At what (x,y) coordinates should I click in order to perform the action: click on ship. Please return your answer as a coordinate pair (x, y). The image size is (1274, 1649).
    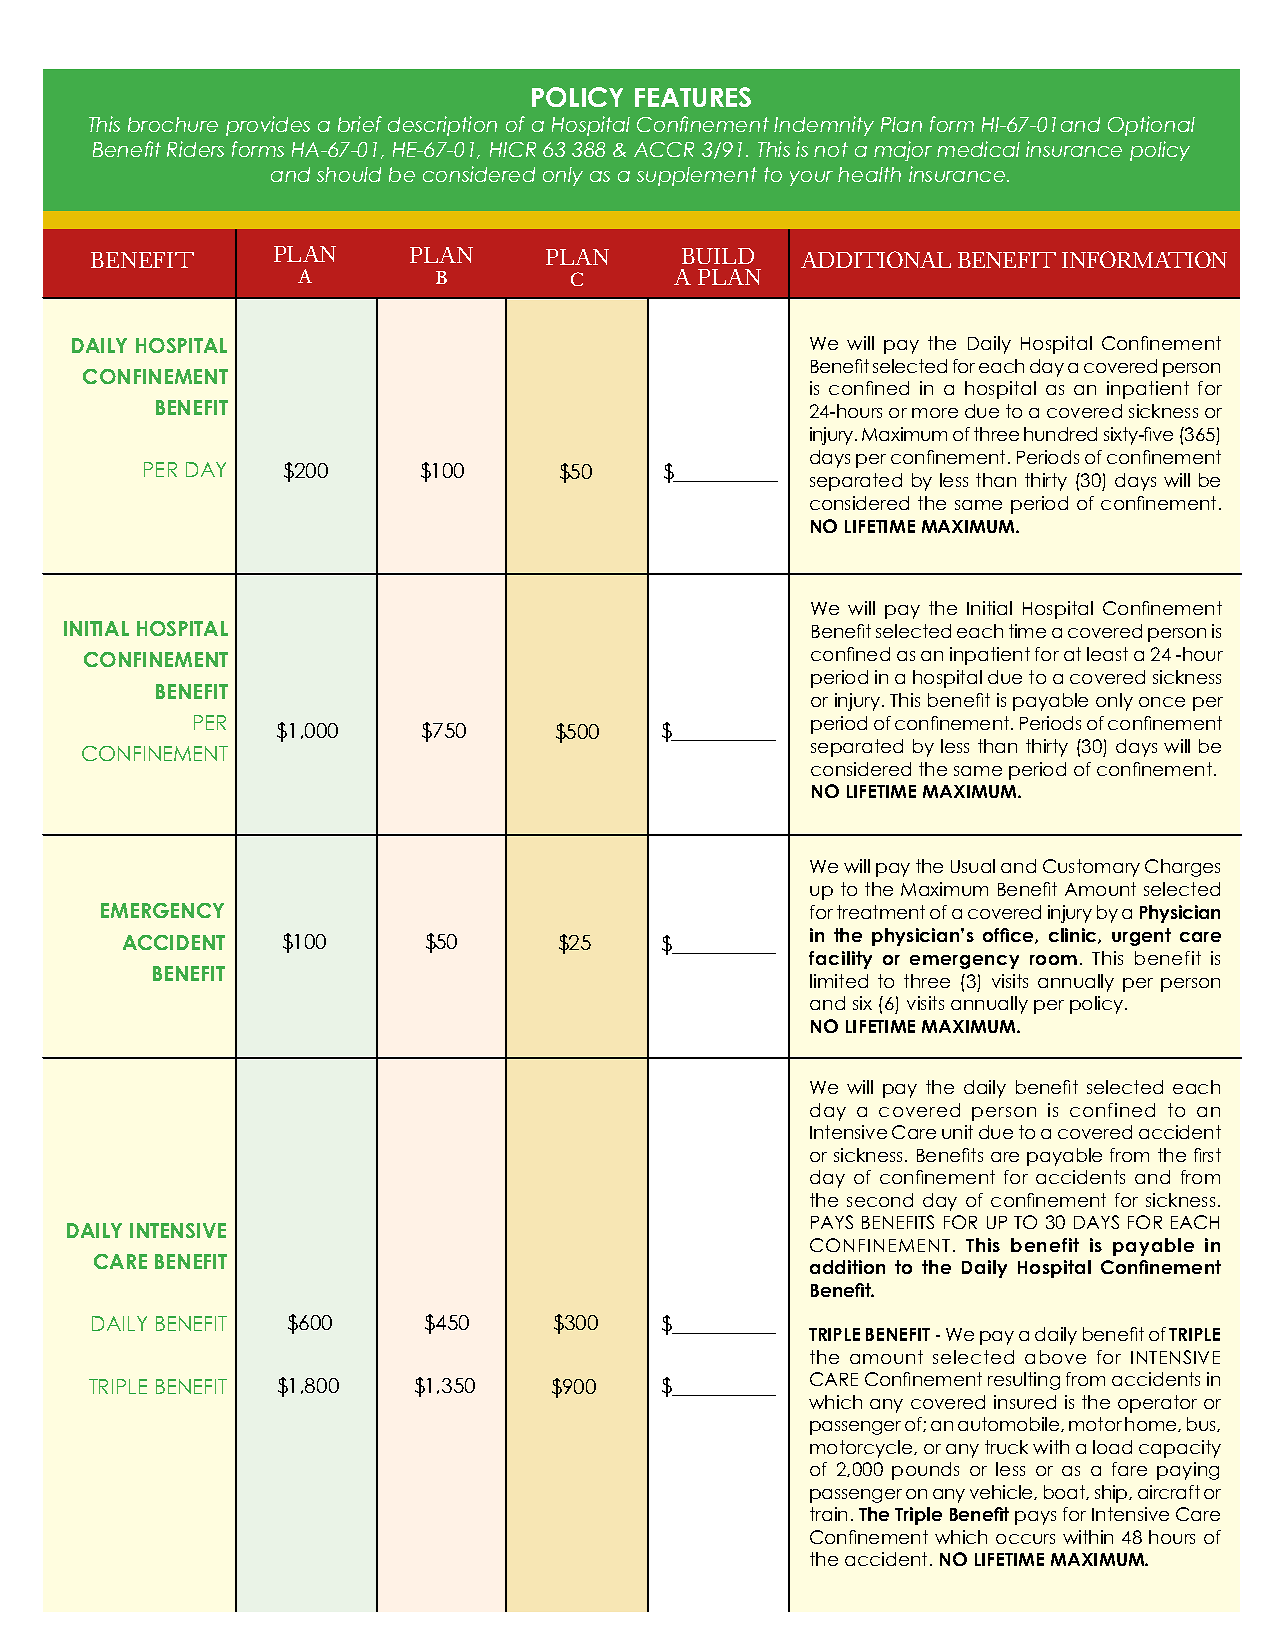
    Looking at the image, I should click on (1112, 1494).
